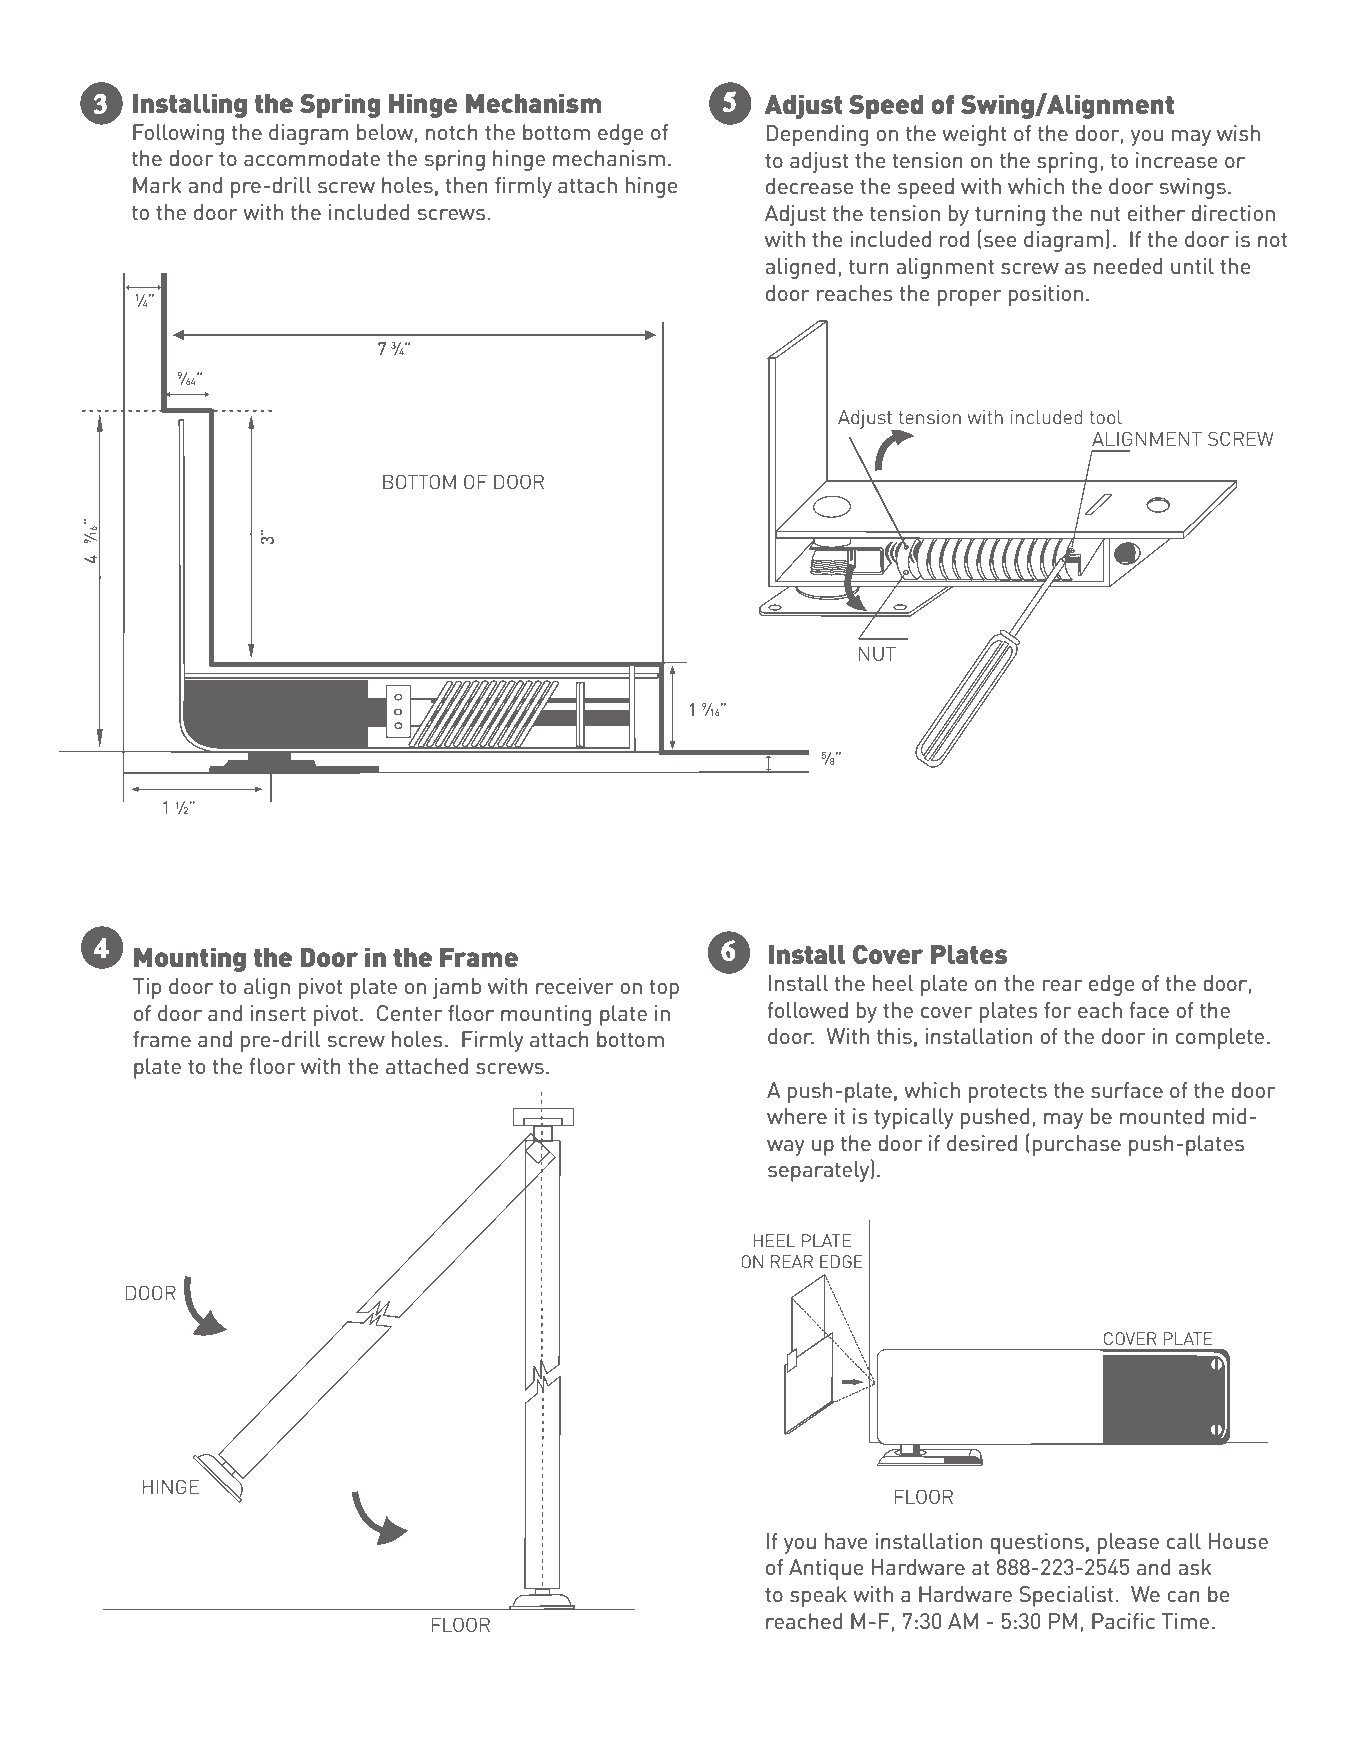 The height and width of the screenshot is (1756, 1357). I want to click on decrease, so click(809, 186).
